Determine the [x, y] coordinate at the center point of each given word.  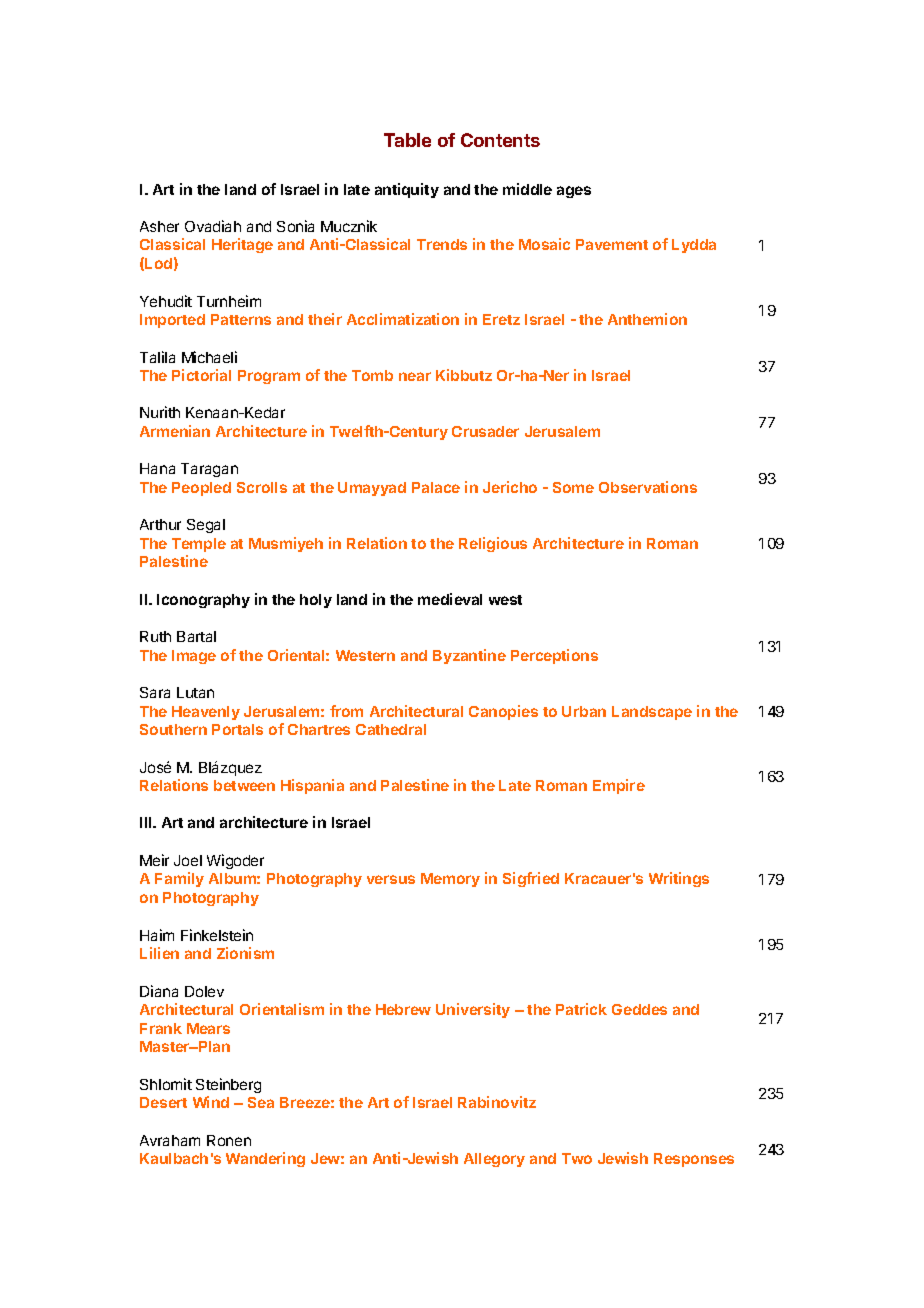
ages [574, 192]
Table [407, 140]
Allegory [494, 1160]
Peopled [201, 489]
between [244, 785]
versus [391, 879]
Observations [648, 487]
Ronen [229, 1140]
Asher [159, 226]
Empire [619, 786]
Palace [436, 487]
